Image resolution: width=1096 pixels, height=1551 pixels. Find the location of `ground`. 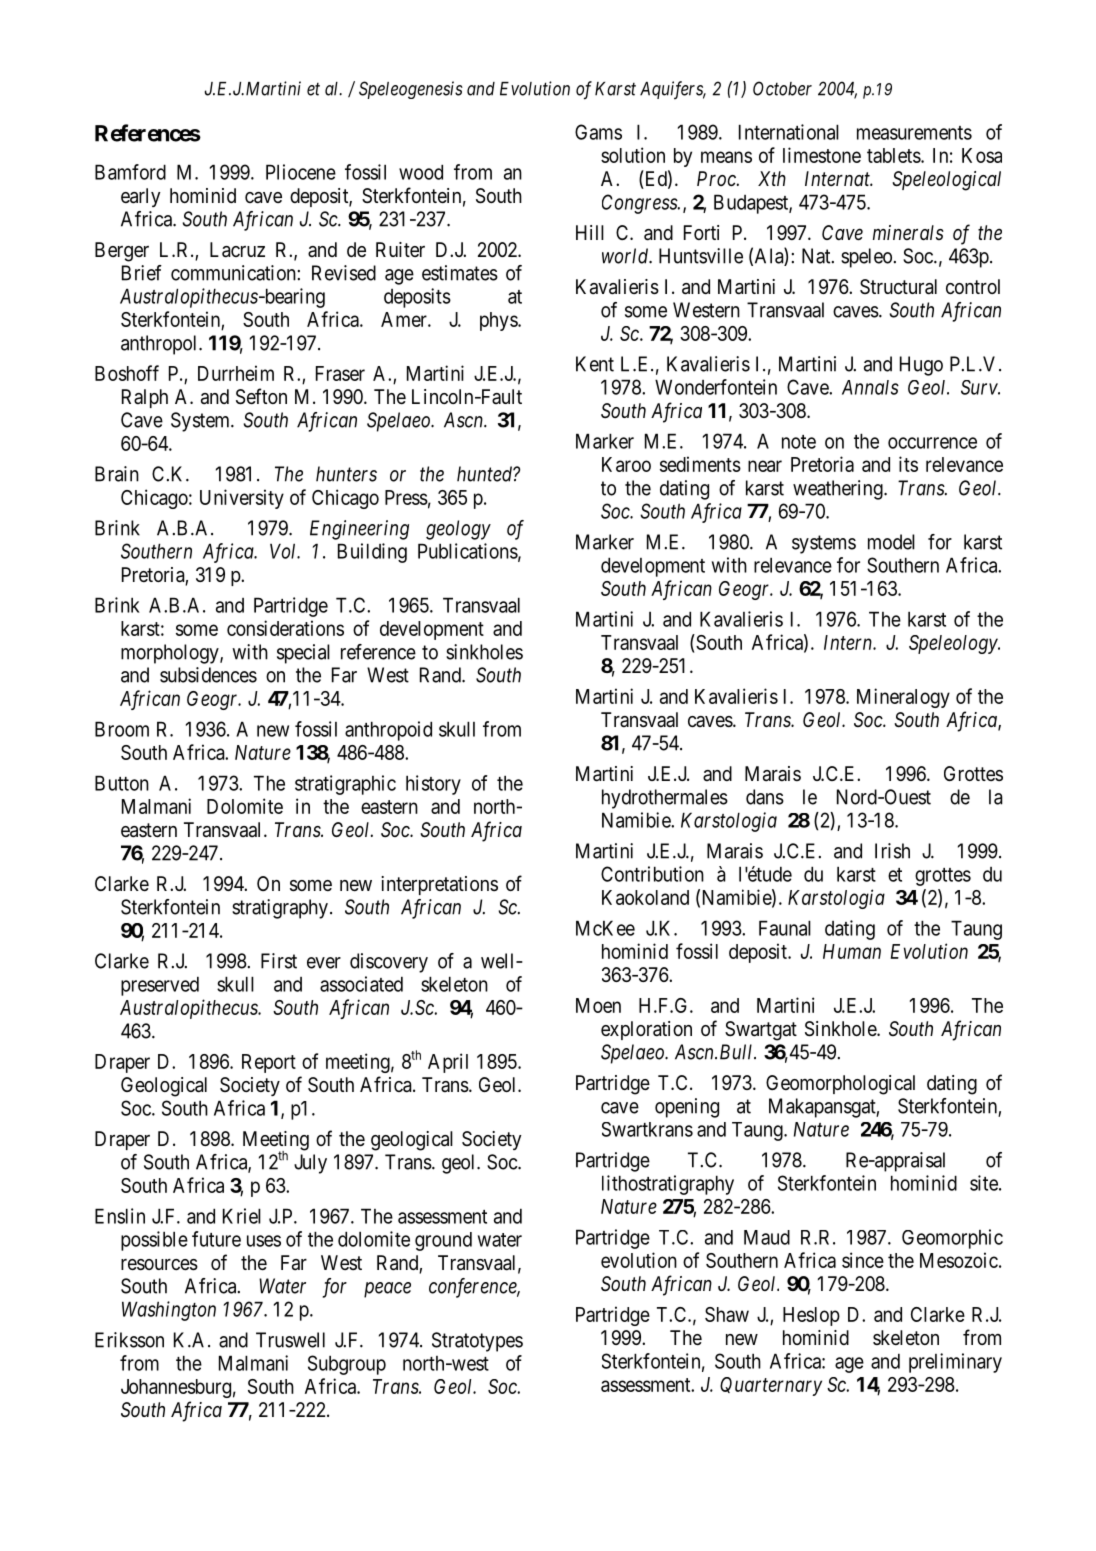

ground is located at coordinates (443, 1241).
